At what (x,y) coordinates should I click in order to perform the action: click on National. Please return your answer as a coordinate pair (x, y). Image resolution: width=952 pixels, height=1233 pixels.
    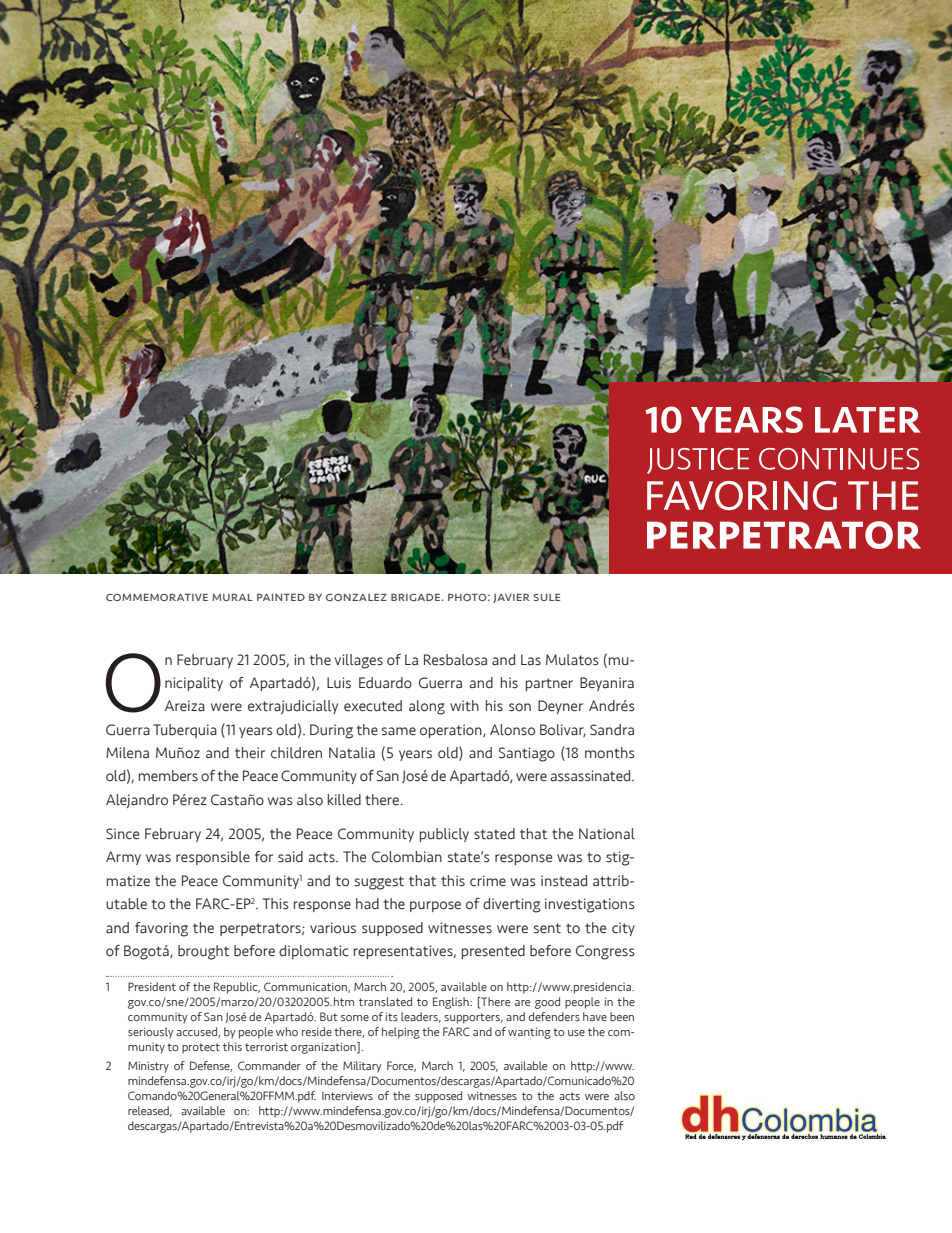
    Looking at the image, I should click on (607, 834).
